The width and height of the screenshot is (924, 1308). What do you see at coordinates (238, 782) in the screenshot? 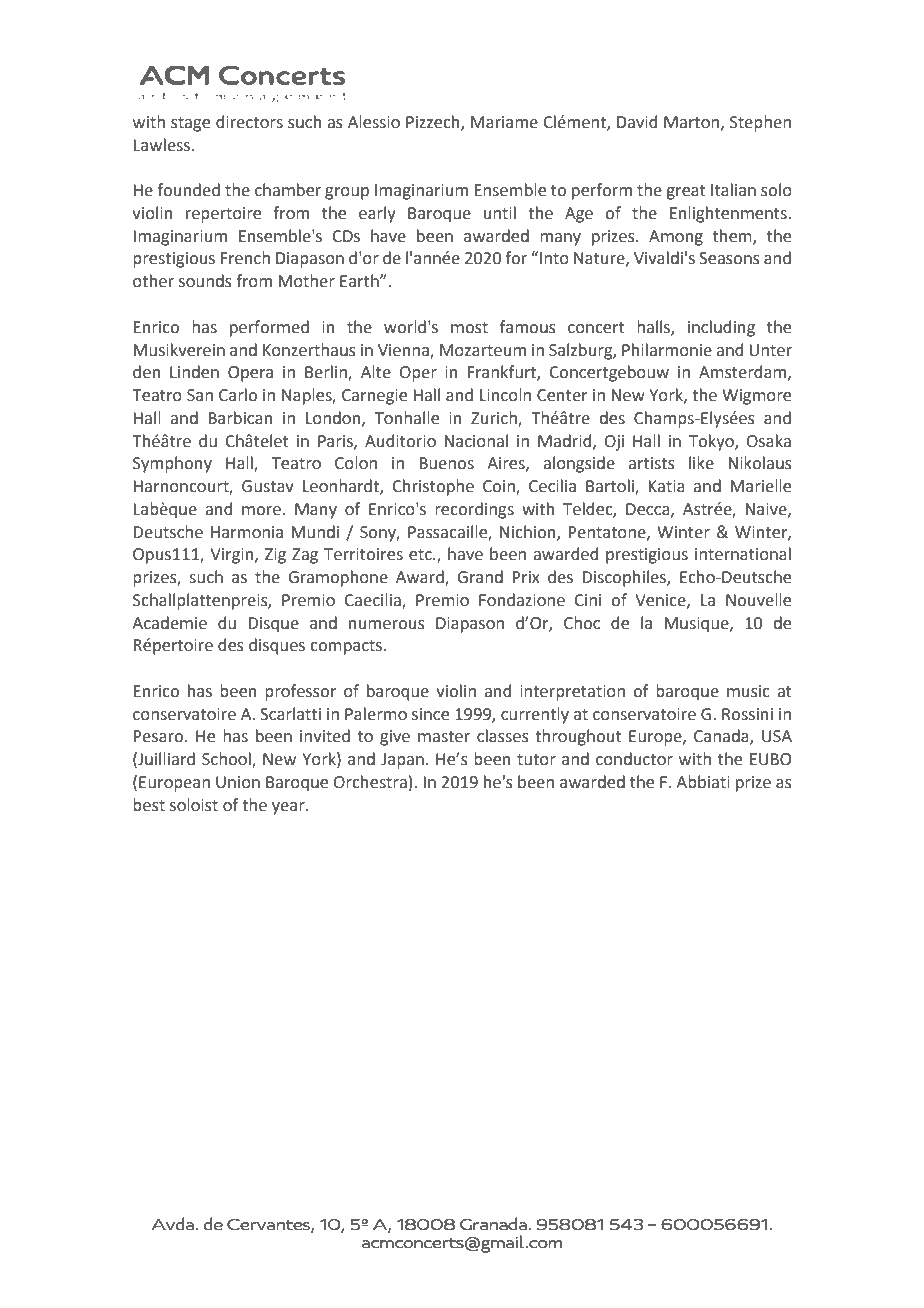
I see `Union` at bounding box center [238, 782].
